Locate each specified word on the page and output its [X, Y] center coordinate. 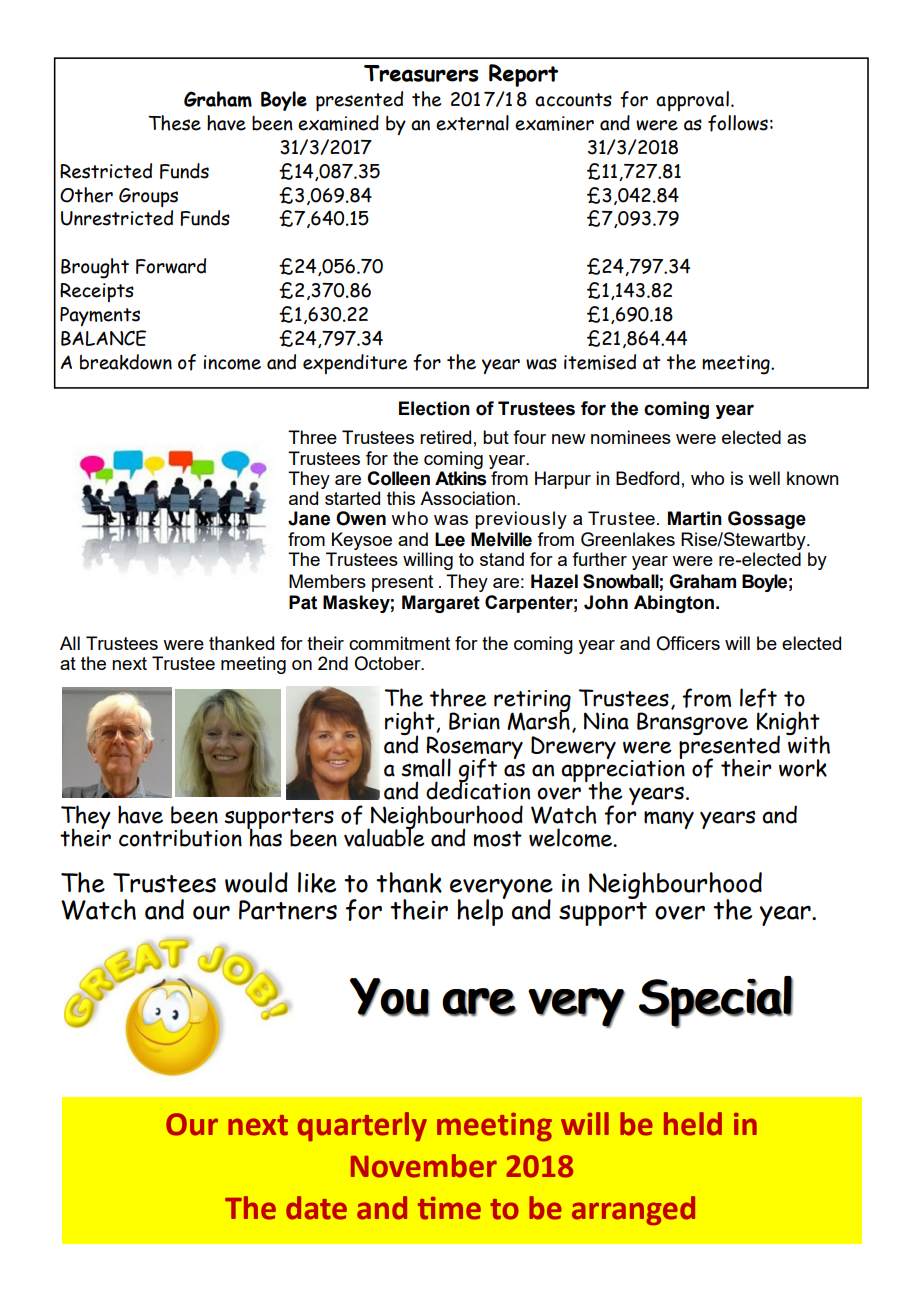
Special [716, 1002]
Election [434, 408]
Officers [688, 643]
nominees [631, 437]
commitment [399, 643]
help [481, 911]
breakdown [126, 362]
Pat [303, 602]
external [472, 123]
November [424, 1166]
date [316, 1208]
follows [738, 123]
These [174, 123]
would [256, 882]
